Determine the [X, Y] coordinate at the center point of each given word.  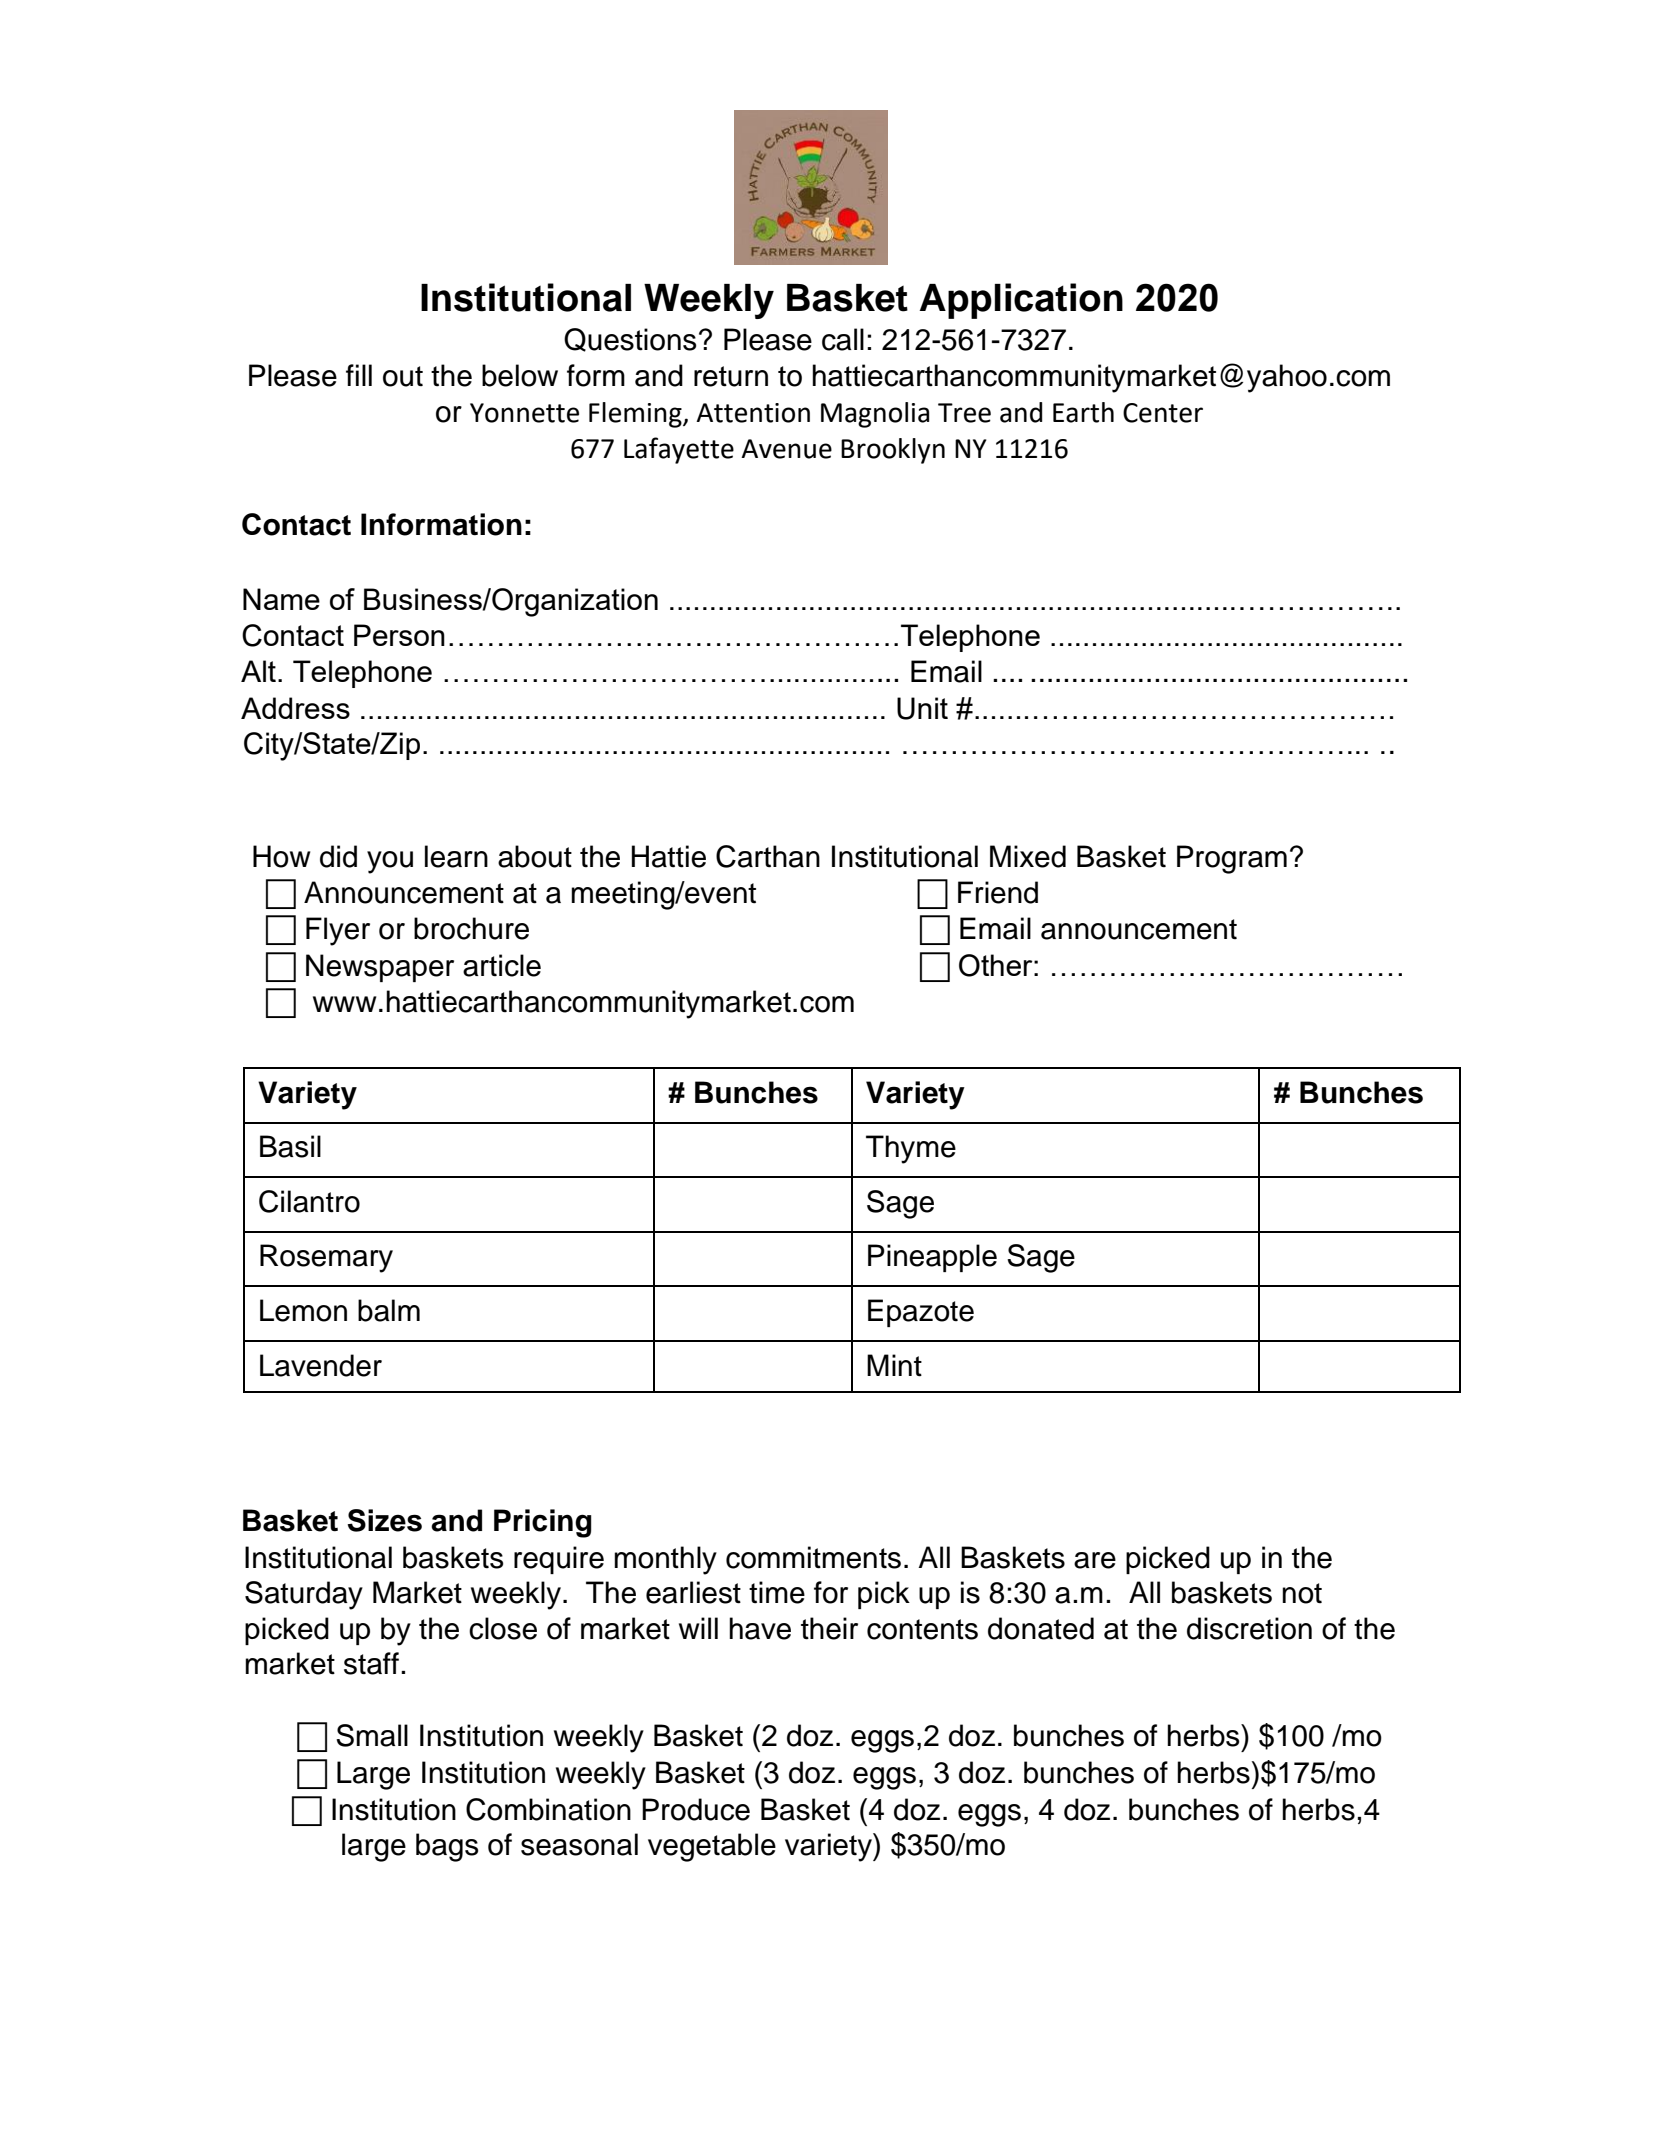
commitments [813, 1557]
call [843, 339]
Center [1163, 413]
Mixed [1028, 856]
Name [281, 599]
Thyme [911, 1149]
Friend [998, 892]
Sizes [384, 1520]
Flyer [338, 931]
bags [447, 1847]
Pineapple [932, 1258]
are [1095, 1560]
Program [1232, 859]
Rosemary [326, 1258]
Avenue [786, 449]
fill [359, 375]
